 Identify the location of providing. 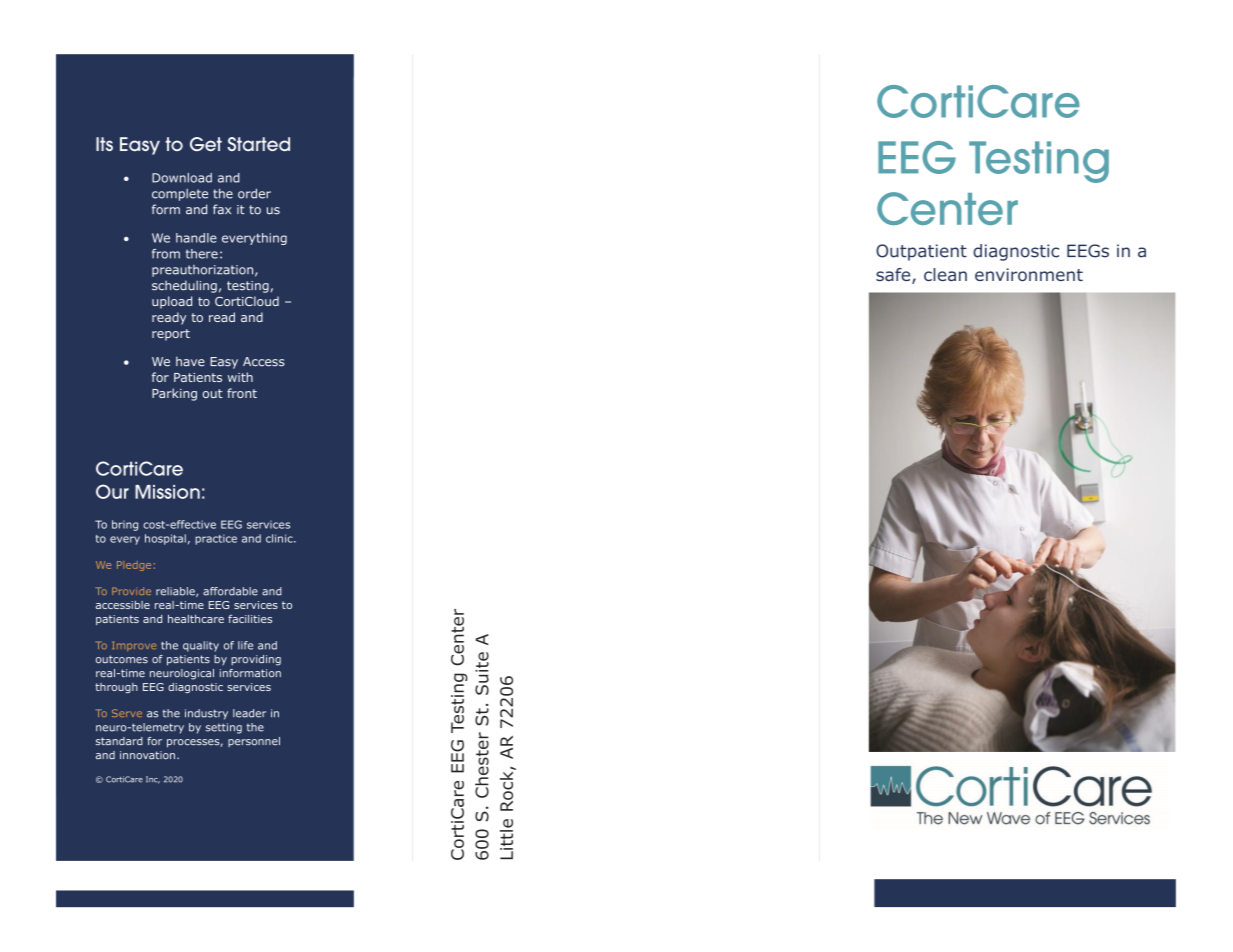
(256, 660).
